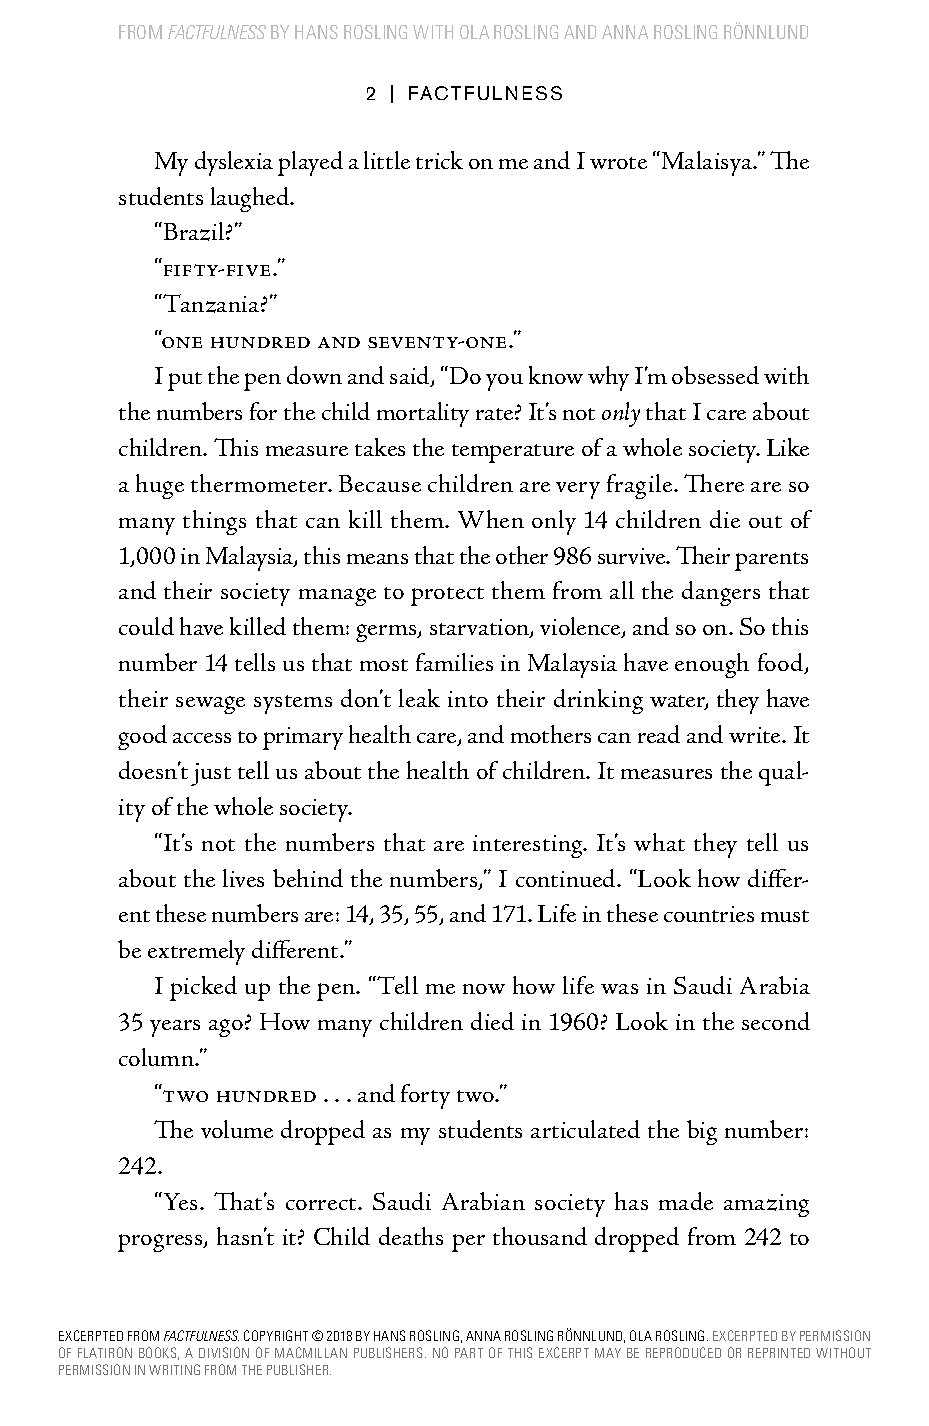 Image resolution: width=929 pixels, height=1426 pixels. Describe the element at coordinates (439, 160) in the document. I see `trick` at that location.
